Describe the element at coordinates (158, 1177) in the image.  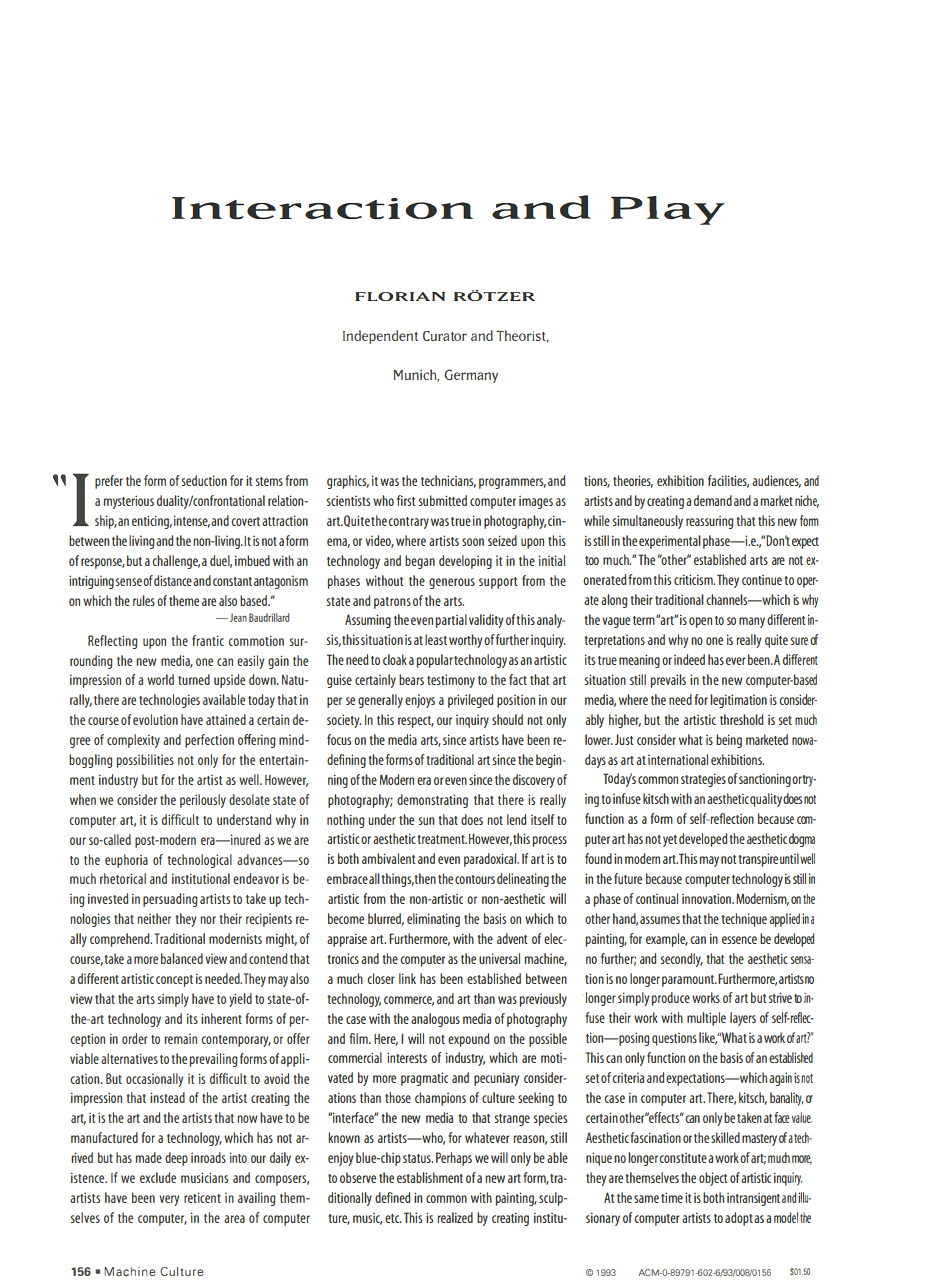
I see `exclude` at that location.
